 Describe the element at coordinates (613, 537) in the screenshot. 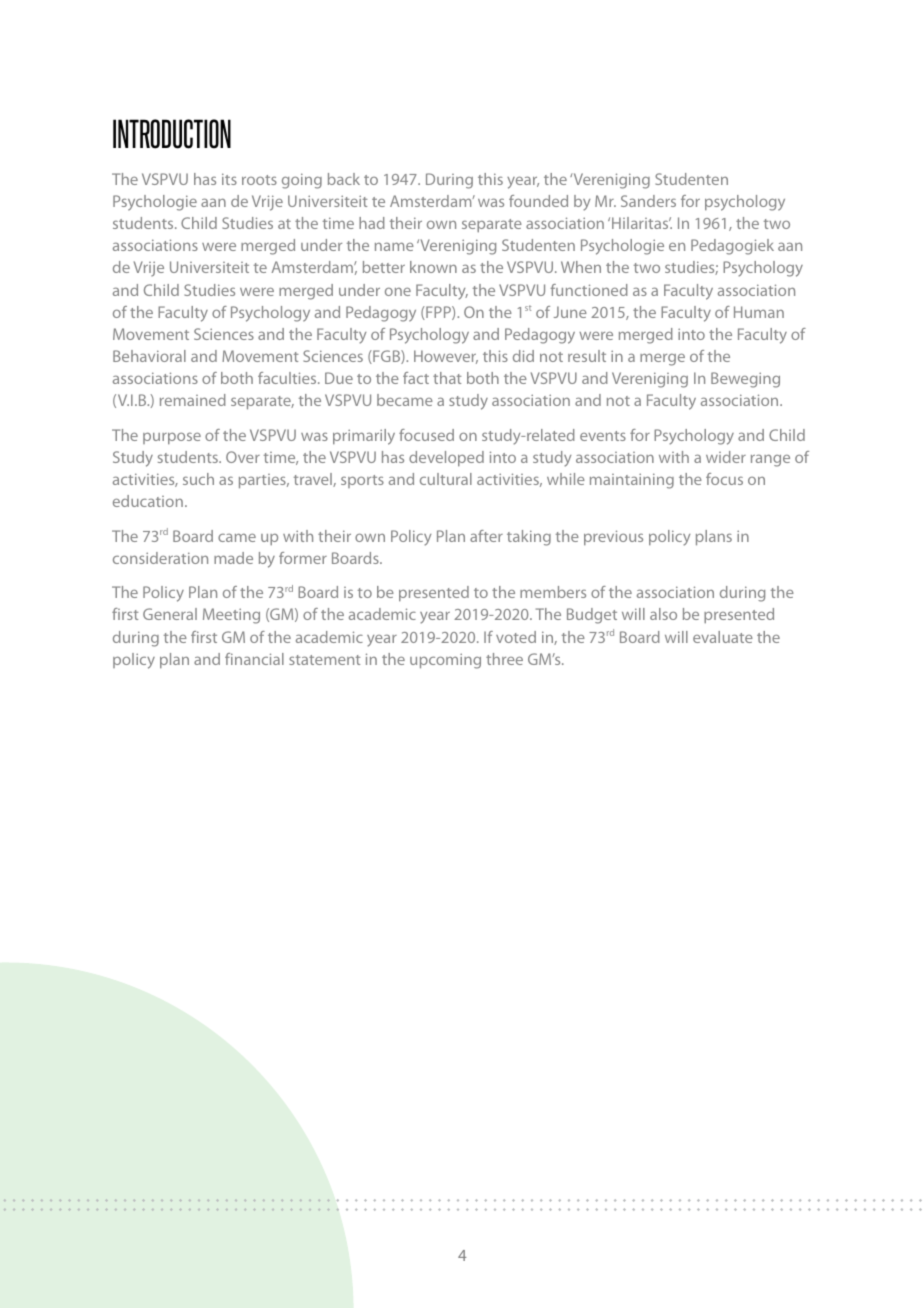

I see `previous` at that location.
